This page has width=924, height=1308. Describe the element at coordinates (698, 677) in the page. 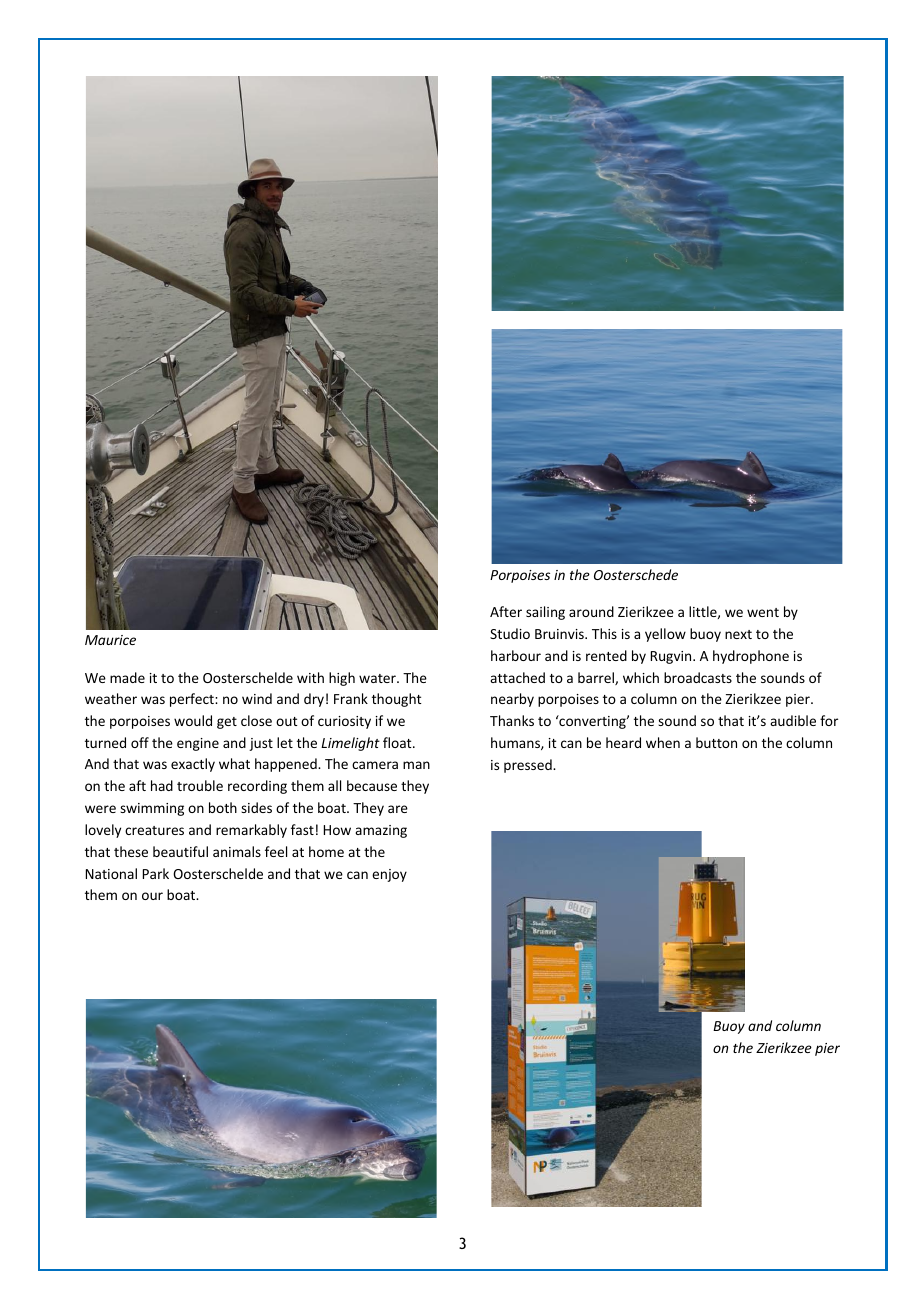

I see `broadcasts` at that location.
